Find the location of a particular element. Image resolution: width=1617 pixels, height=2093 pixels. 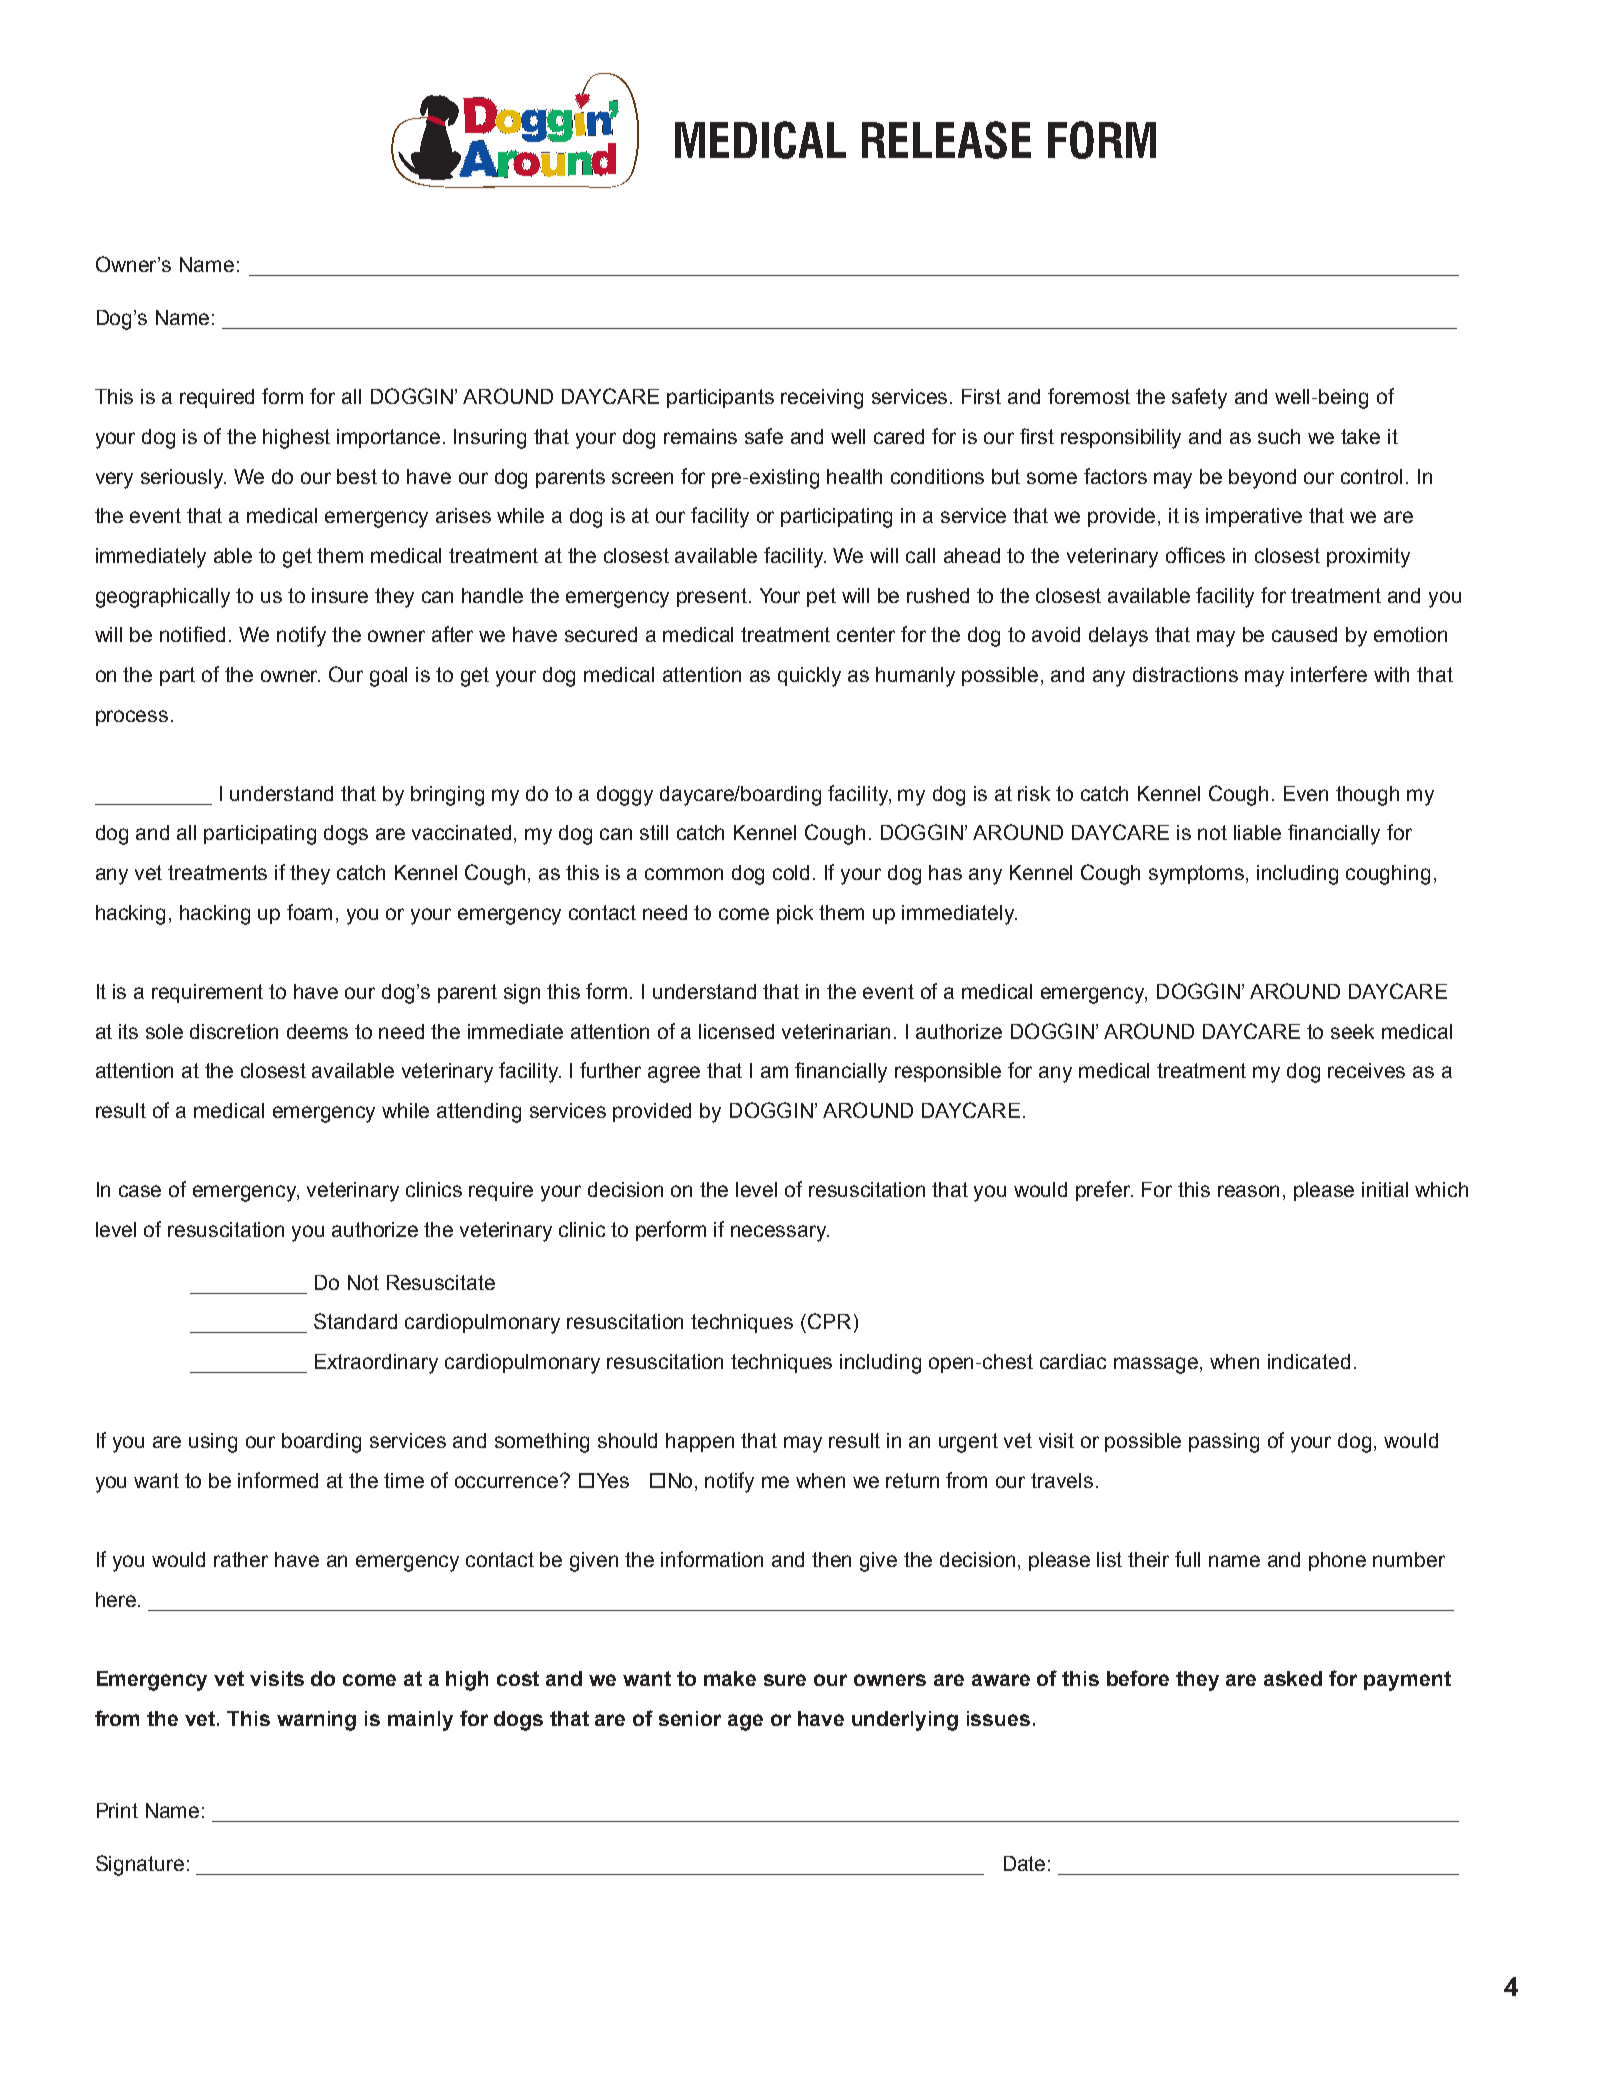

necessary is located at coordinates (780, 1233).
